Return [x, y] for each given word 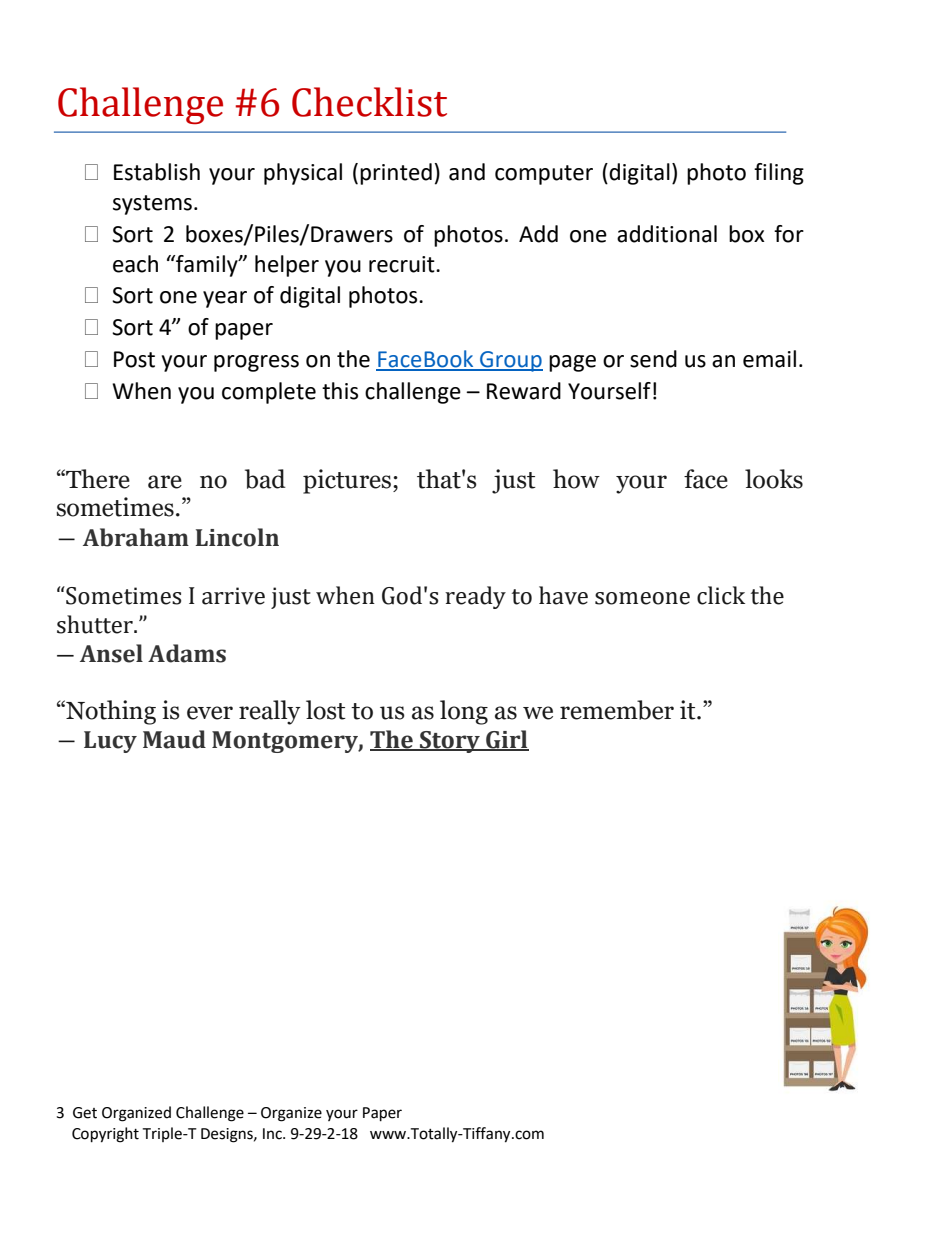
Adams [187, 653]
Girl [506, 740]
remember [617, 710]
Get [85, 1113]
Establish [157, 172]
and [467, 172]
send [653, 359]
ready [475, 597]
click [721, 595]
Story [450, 742]
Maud [174, 739]
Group [510, 361]
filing [779, 174]
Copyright [105, 1135]
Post [134, 359]
